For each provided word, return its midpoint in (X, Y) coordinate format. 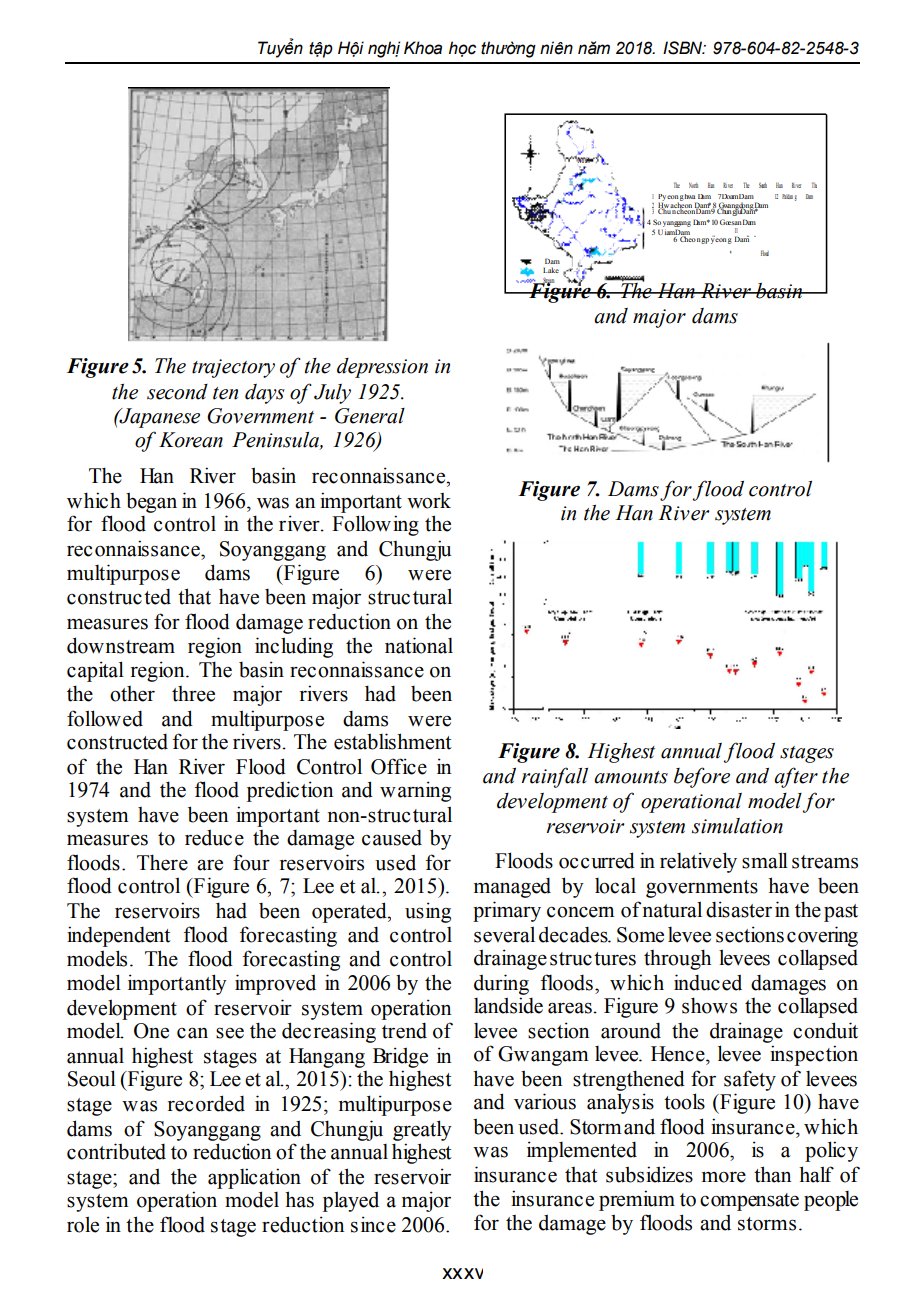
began (151, 502)
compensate (749, 1202)
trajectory (233, 368)
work (429, 501)
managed (512, 887)
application (254, 1178)
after (796, 777)
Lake (551, 270)
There (162, 862)
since (373, 1224)
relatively (698, 862)
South (763, 185)
